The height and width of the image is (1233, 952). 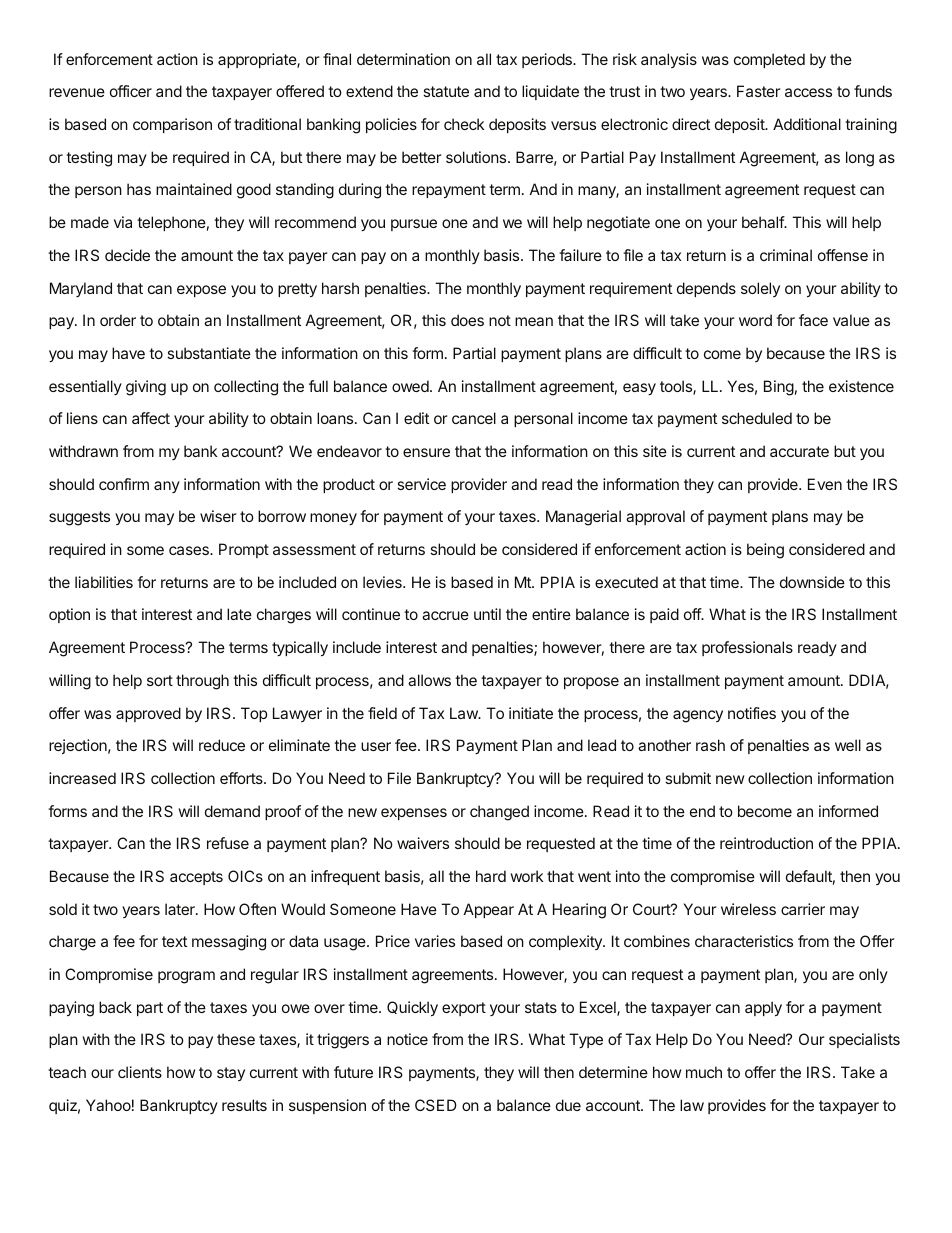 I want to click on word, so click(x=755, y=320).
